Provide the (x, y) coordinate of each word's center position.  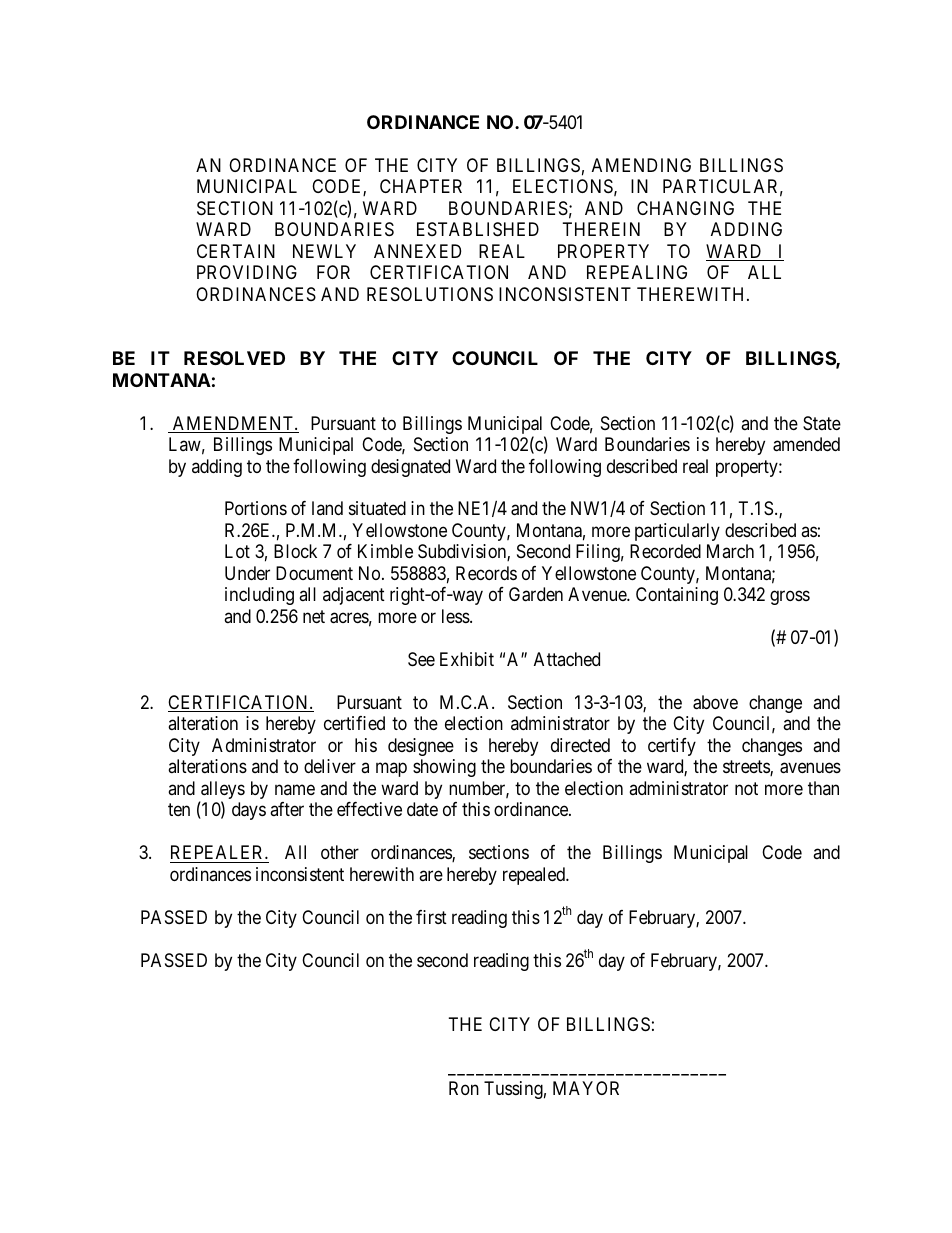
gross (790, 598)
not (746, 788)
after (287, 809)
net (314, 616)
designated (410, 468)
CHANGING (685, 208)
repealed (535, 876)
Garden (536, 594)
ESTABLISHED (478, 229)
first (431, 917)
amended (806, 444)
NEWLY (324, 251)
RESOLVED (234, 358)
